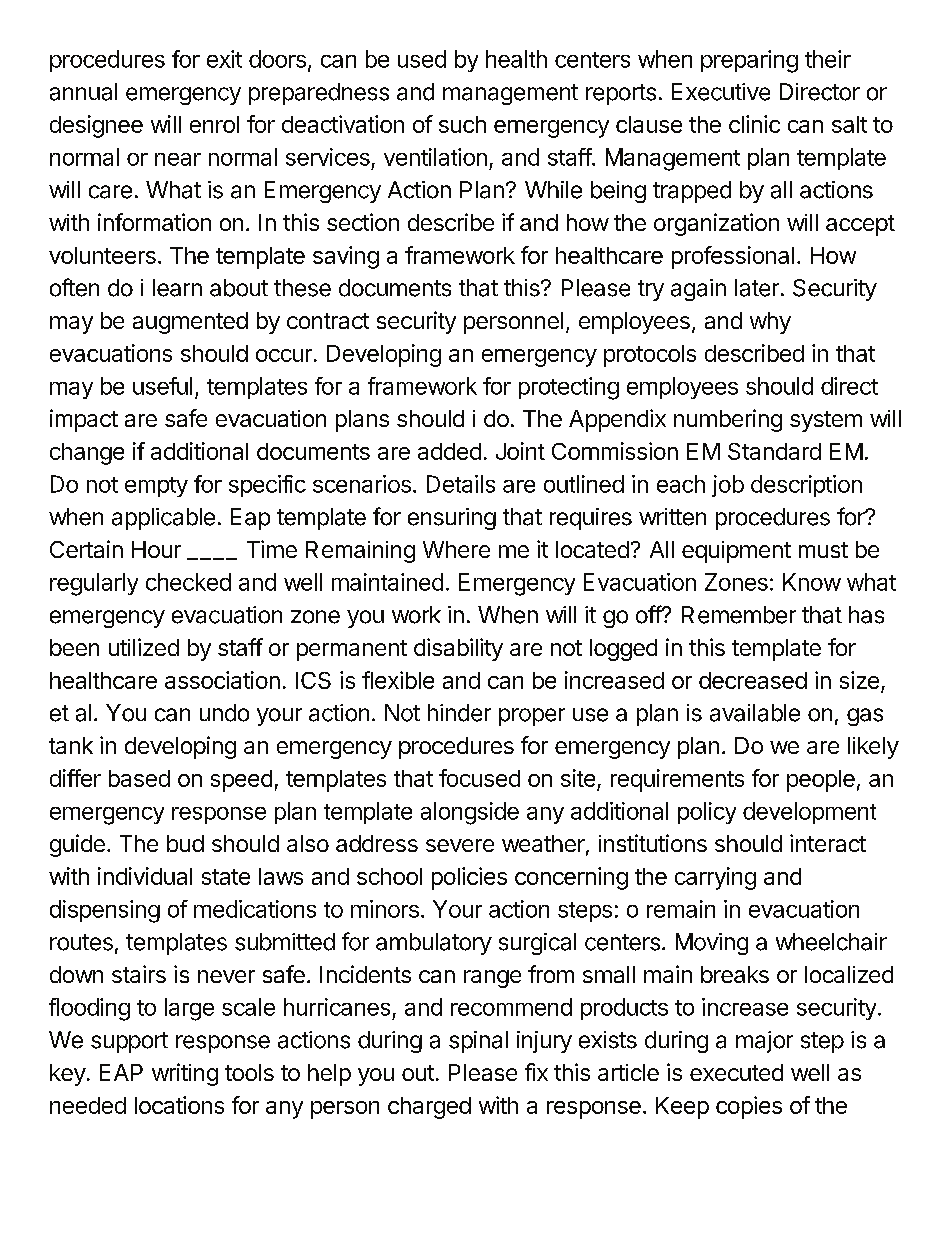 The width and height of the screenshot is (952, 1233). What do you see at coordinates (185, 843) in the screenshot?
I see `bud` at bounding box center [185, 843].
